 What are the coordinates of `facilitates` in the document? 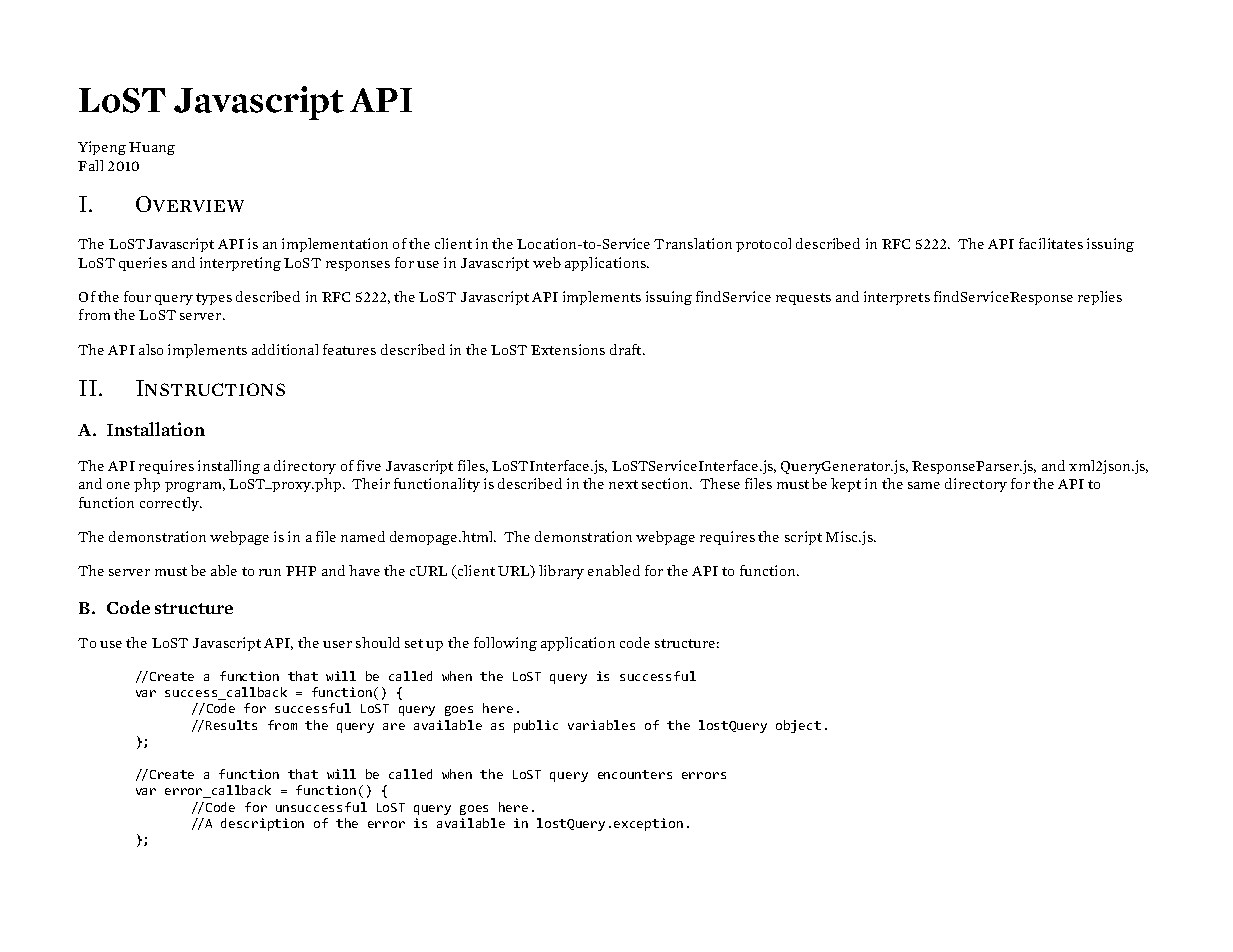 It's located at (1051, 243).
